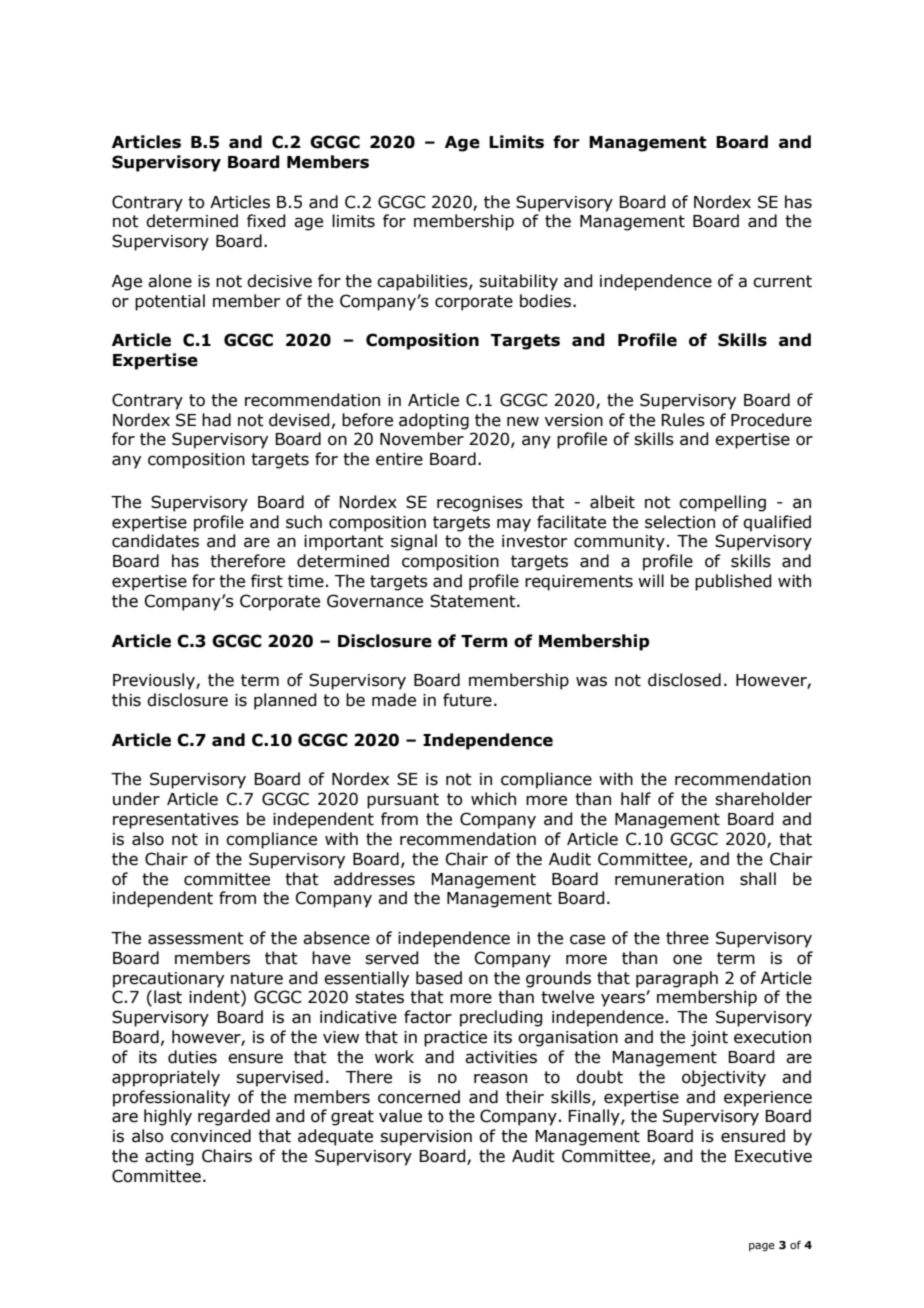 The width and height of the screenshot is (924, 1308). Describe the element at coordinates (192, 1057) in the screenshot. I see `duties` at that location.
